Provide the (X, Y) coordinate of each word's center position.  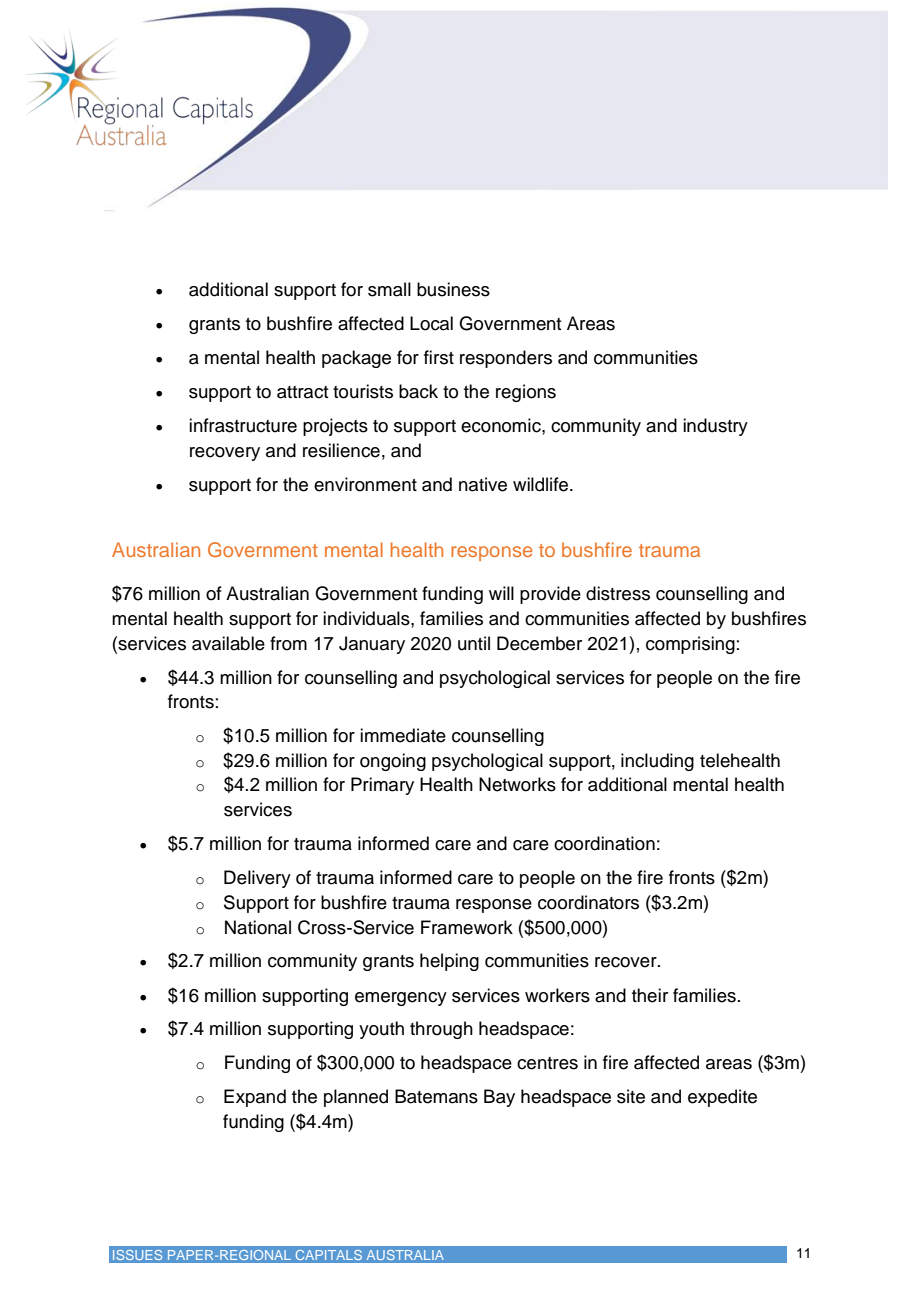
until (474, 643)
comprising (690, 645)
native (483, 484)
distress (618, 593)
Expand (255, 1098)
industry (715, 427)
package (356, 359)
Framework (467, 927)
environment (365, 484)
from (288, 643)
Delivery (257, 879)
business (453, 289)
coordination (604, 843)
